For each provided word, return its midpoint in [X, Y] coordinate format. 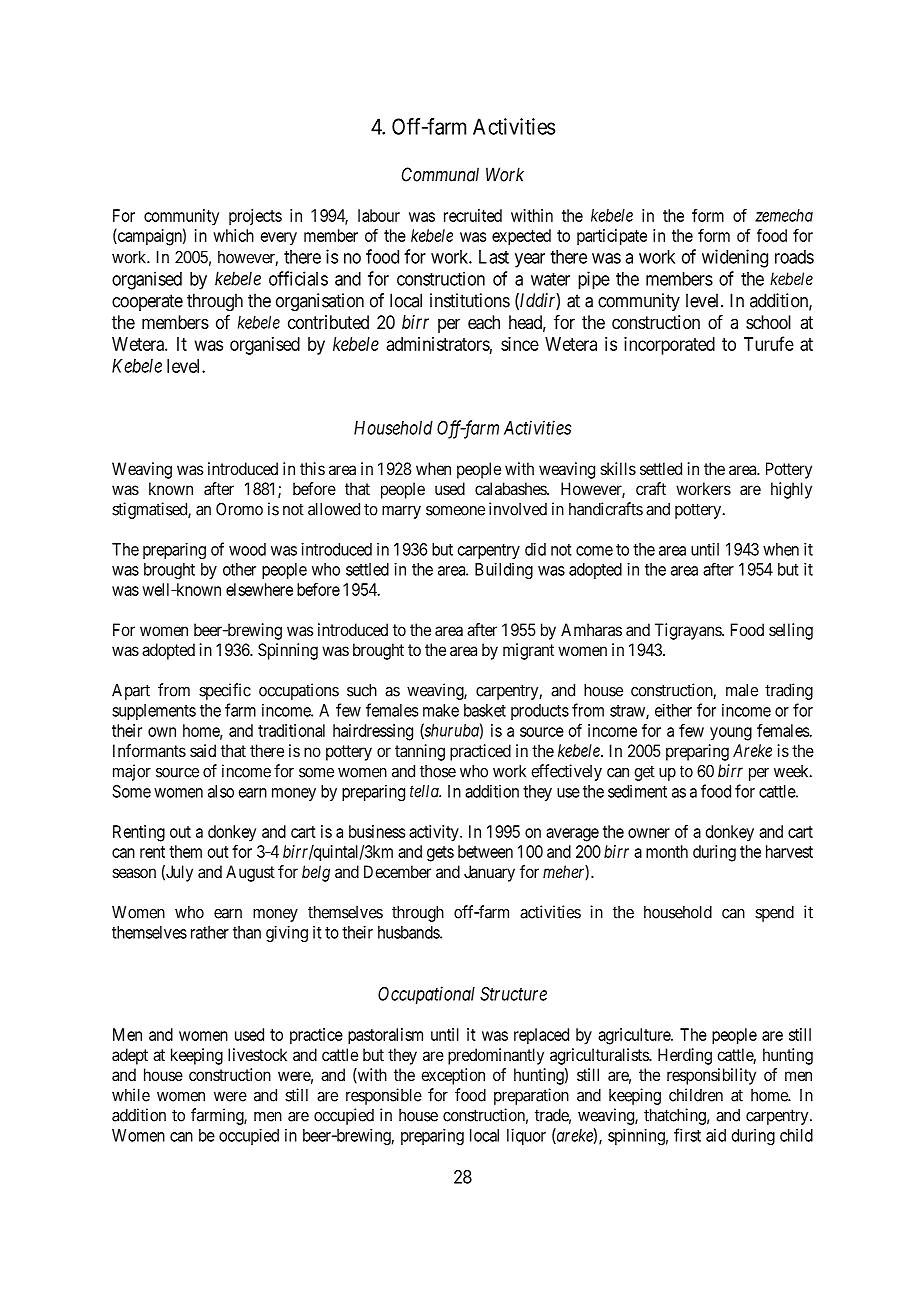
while [131, 1095]
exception [453, 1076]
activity [435, 833]
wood [247, 549]
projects [255, 217]
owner [649, 833]
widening [735, 258]
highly [791, 490]
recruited [473, 215]
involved [518, 509]
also [221, 791]
